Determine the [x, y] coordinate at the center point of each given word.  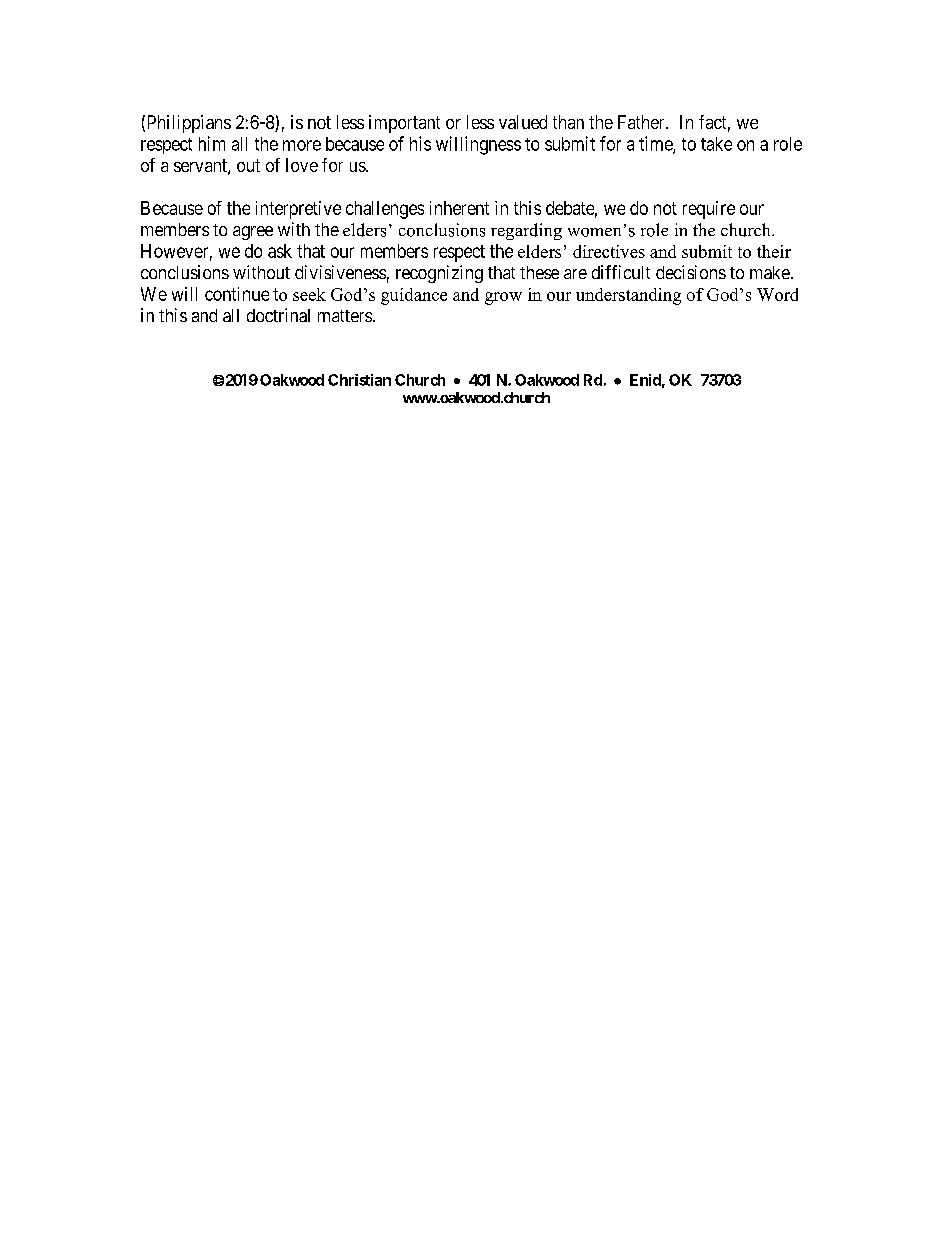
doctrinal [278, 315]
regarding [526, 231]
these [539, 272]
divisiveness [340, 272]
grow [503, 298]
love [302, 165]
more [302, 145]
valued [523, 122]
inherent [459, 208]
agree [253, 233]
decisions [691, 272]
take [716, 144]
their [774, 251]
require [709, 210]
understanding [628, 296]
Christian [359, 380]
